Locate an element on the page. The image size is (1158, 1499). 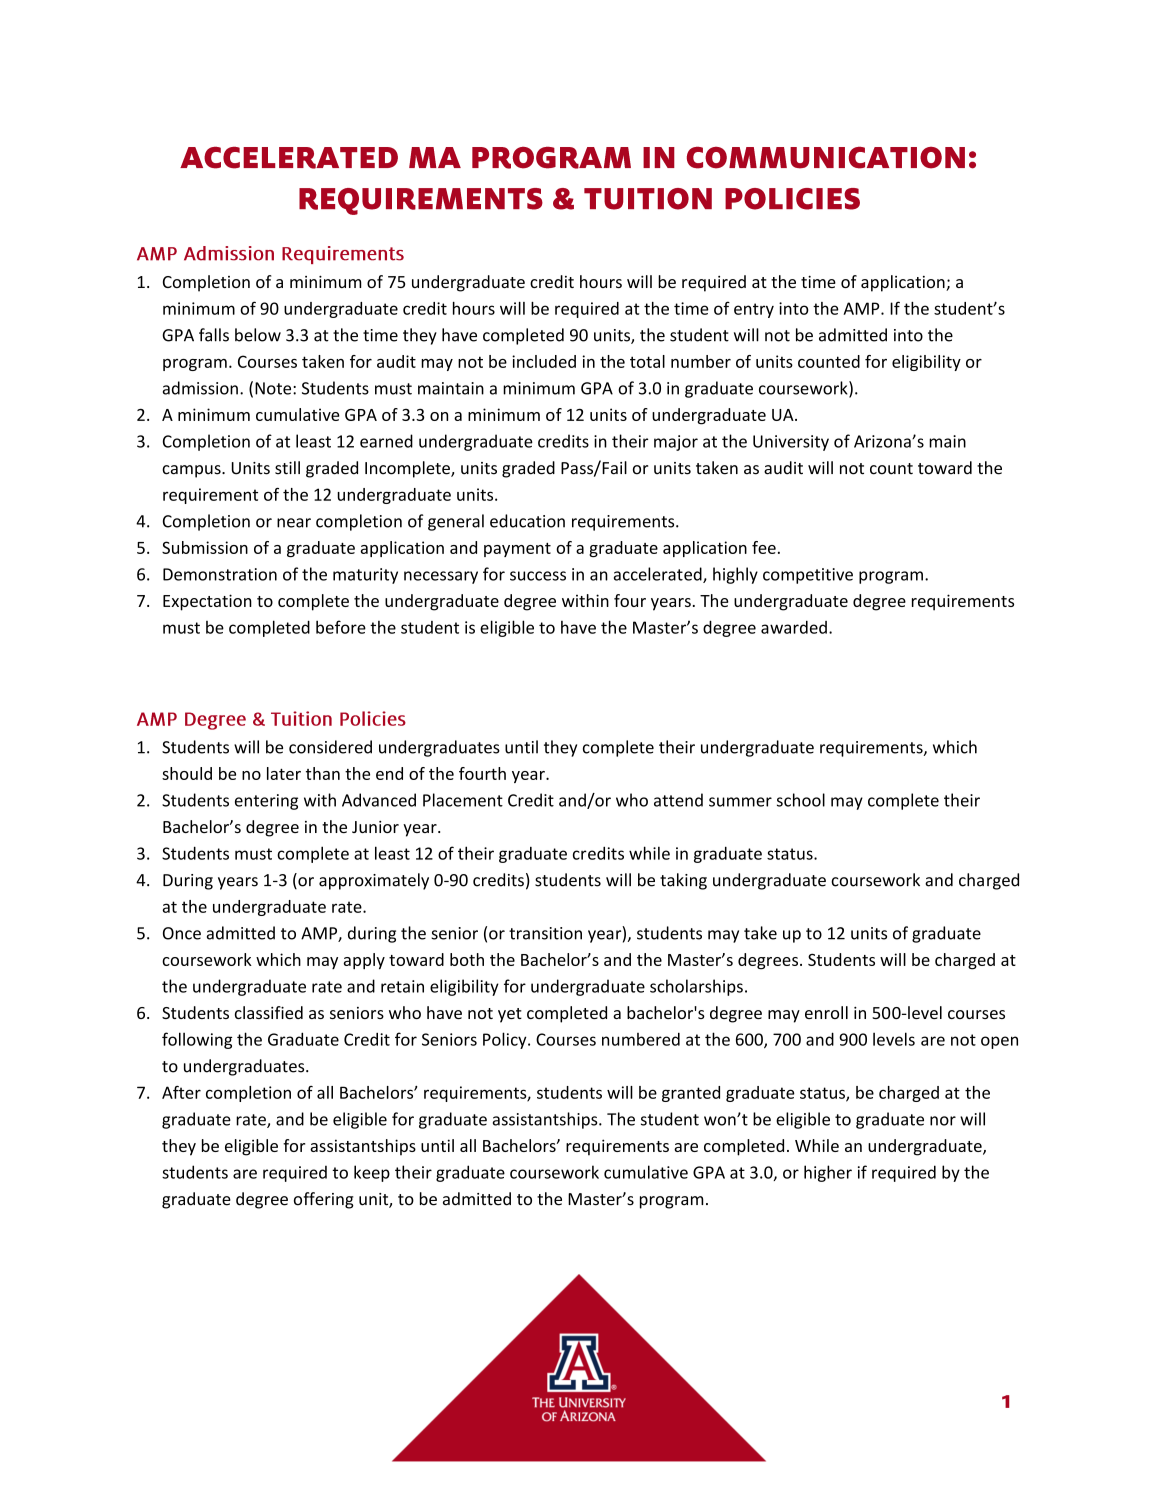
included is located at coordinates (544, 361).
